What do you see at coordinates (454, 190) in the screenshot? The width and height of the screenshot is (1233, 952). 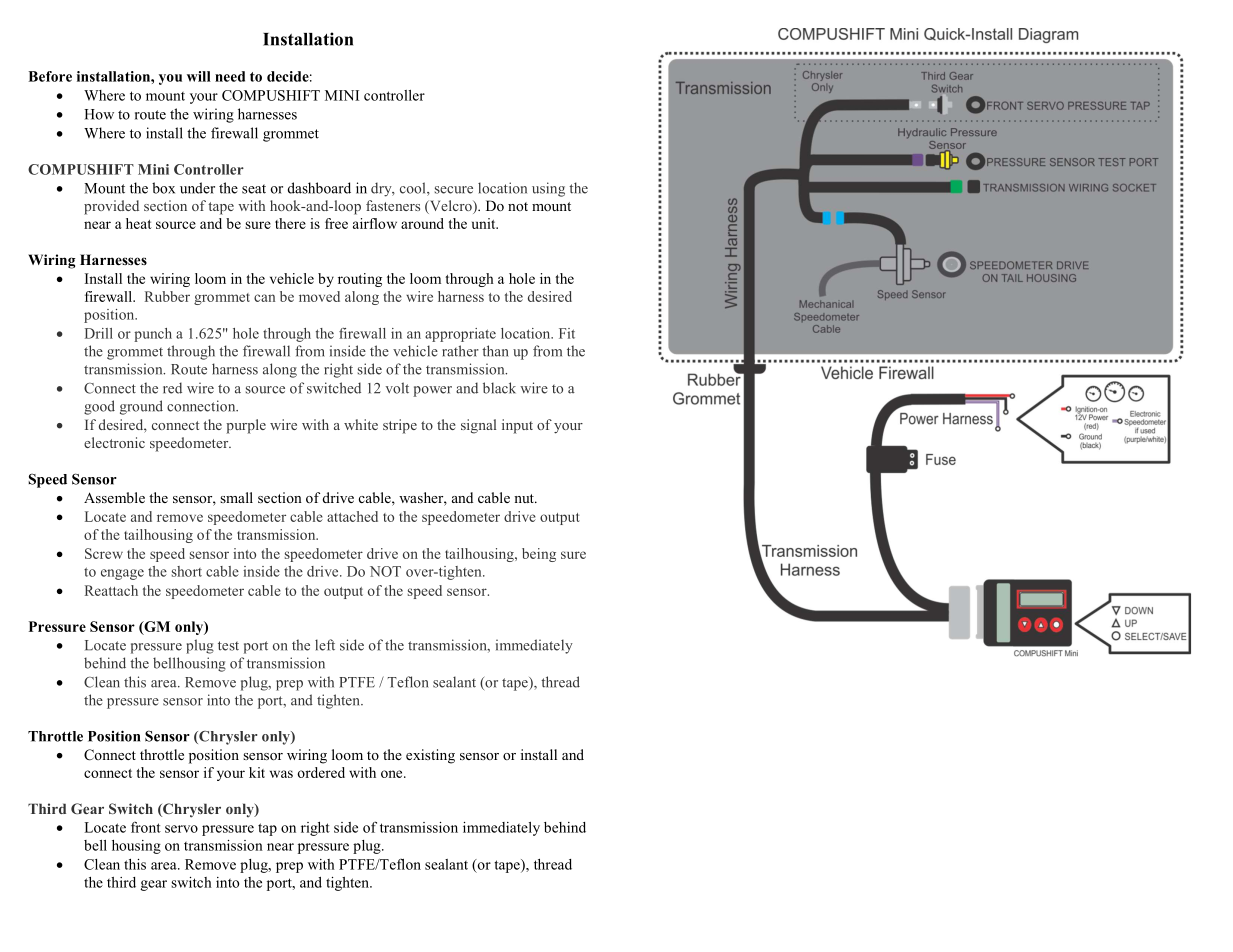 I see `secure` at bounding box center [454, 190].
